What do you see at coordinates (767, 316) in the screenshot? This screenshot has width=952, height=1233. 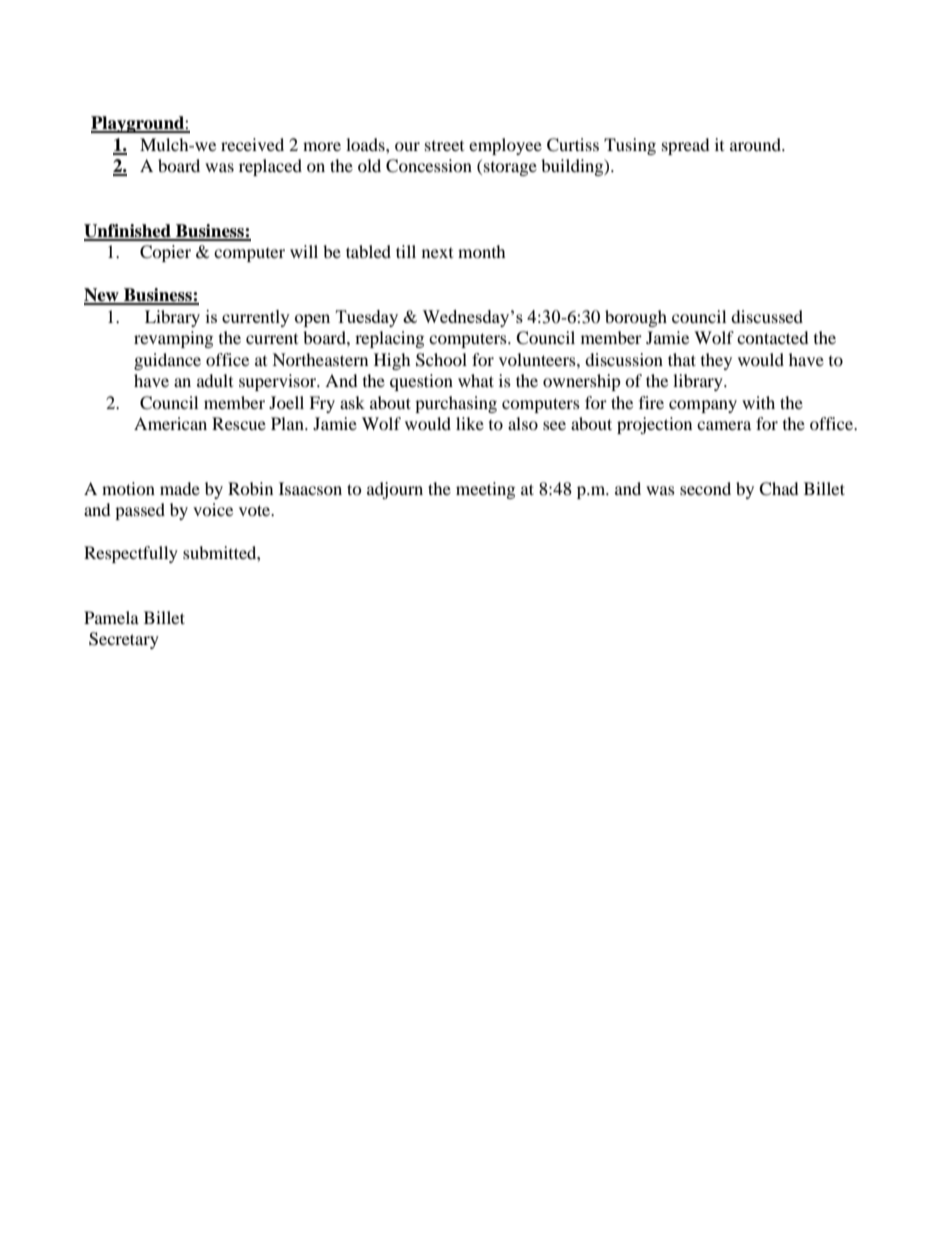 I see `discussed` at bounding box center [767, 316].
